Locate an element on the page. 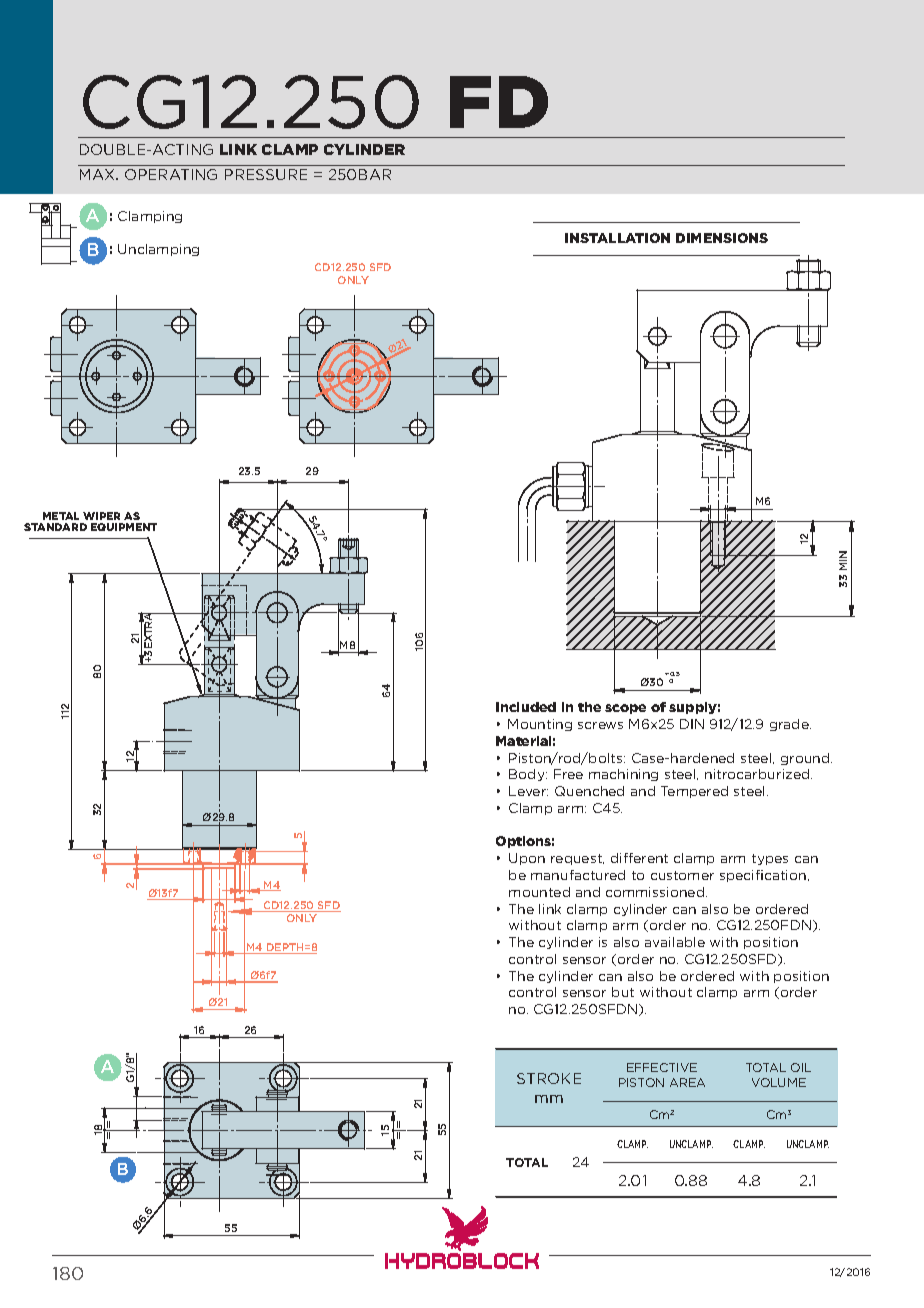 This image has width=924, height=1308. OPERATING is located at coordinates (171, 174).
